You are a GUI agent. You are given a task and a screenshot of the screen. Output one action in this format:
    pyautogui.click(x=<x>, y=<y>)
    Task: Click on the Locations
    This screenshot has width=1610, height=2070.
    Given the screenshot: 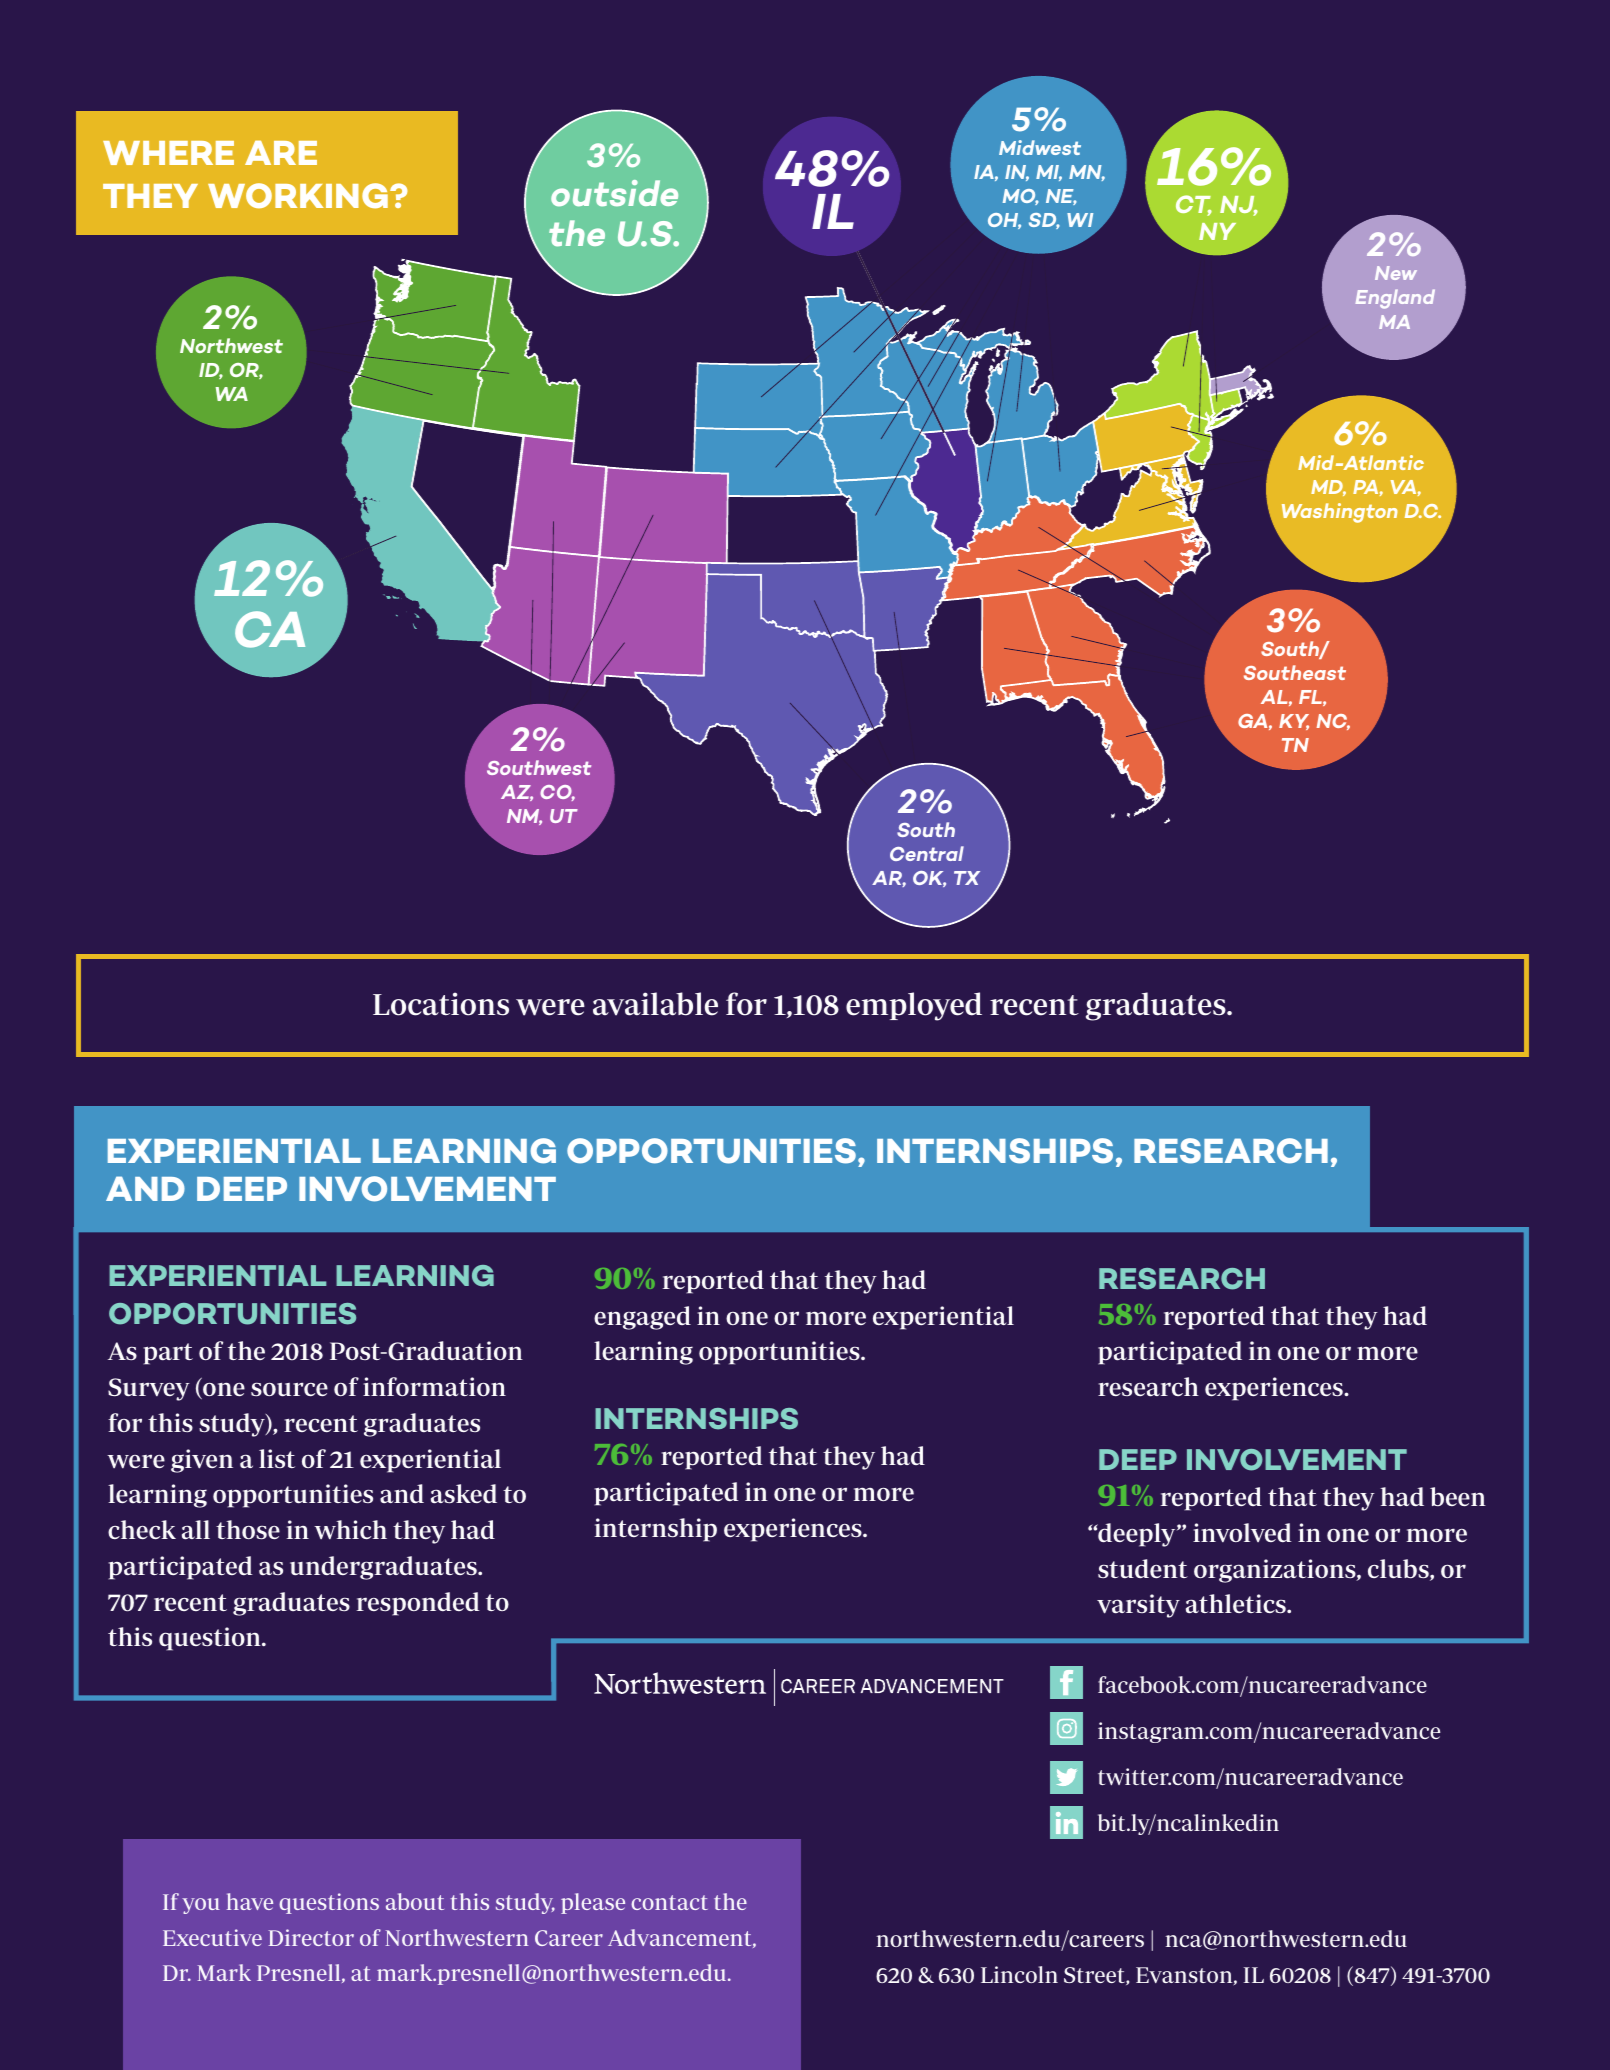 What is the action you would take?
    pyautogui.click(x=441, y=1004)
